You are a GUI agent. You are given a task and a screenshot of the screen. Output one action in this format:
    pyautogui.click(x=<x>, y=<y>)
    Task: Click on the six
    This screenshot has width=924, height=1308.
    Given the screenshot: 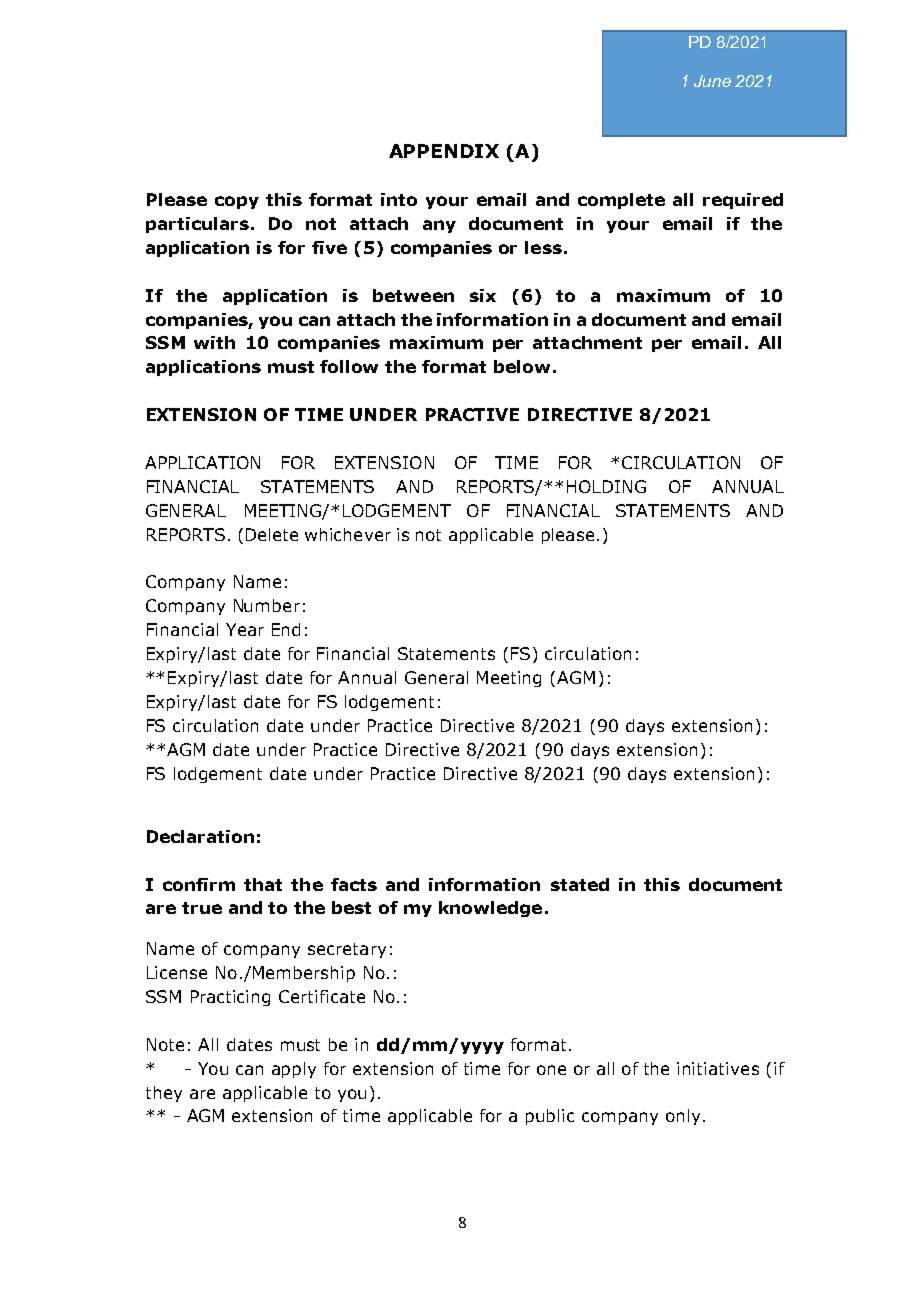 What is the action you would take?
    pyautogui.click(x=483, y=295)
